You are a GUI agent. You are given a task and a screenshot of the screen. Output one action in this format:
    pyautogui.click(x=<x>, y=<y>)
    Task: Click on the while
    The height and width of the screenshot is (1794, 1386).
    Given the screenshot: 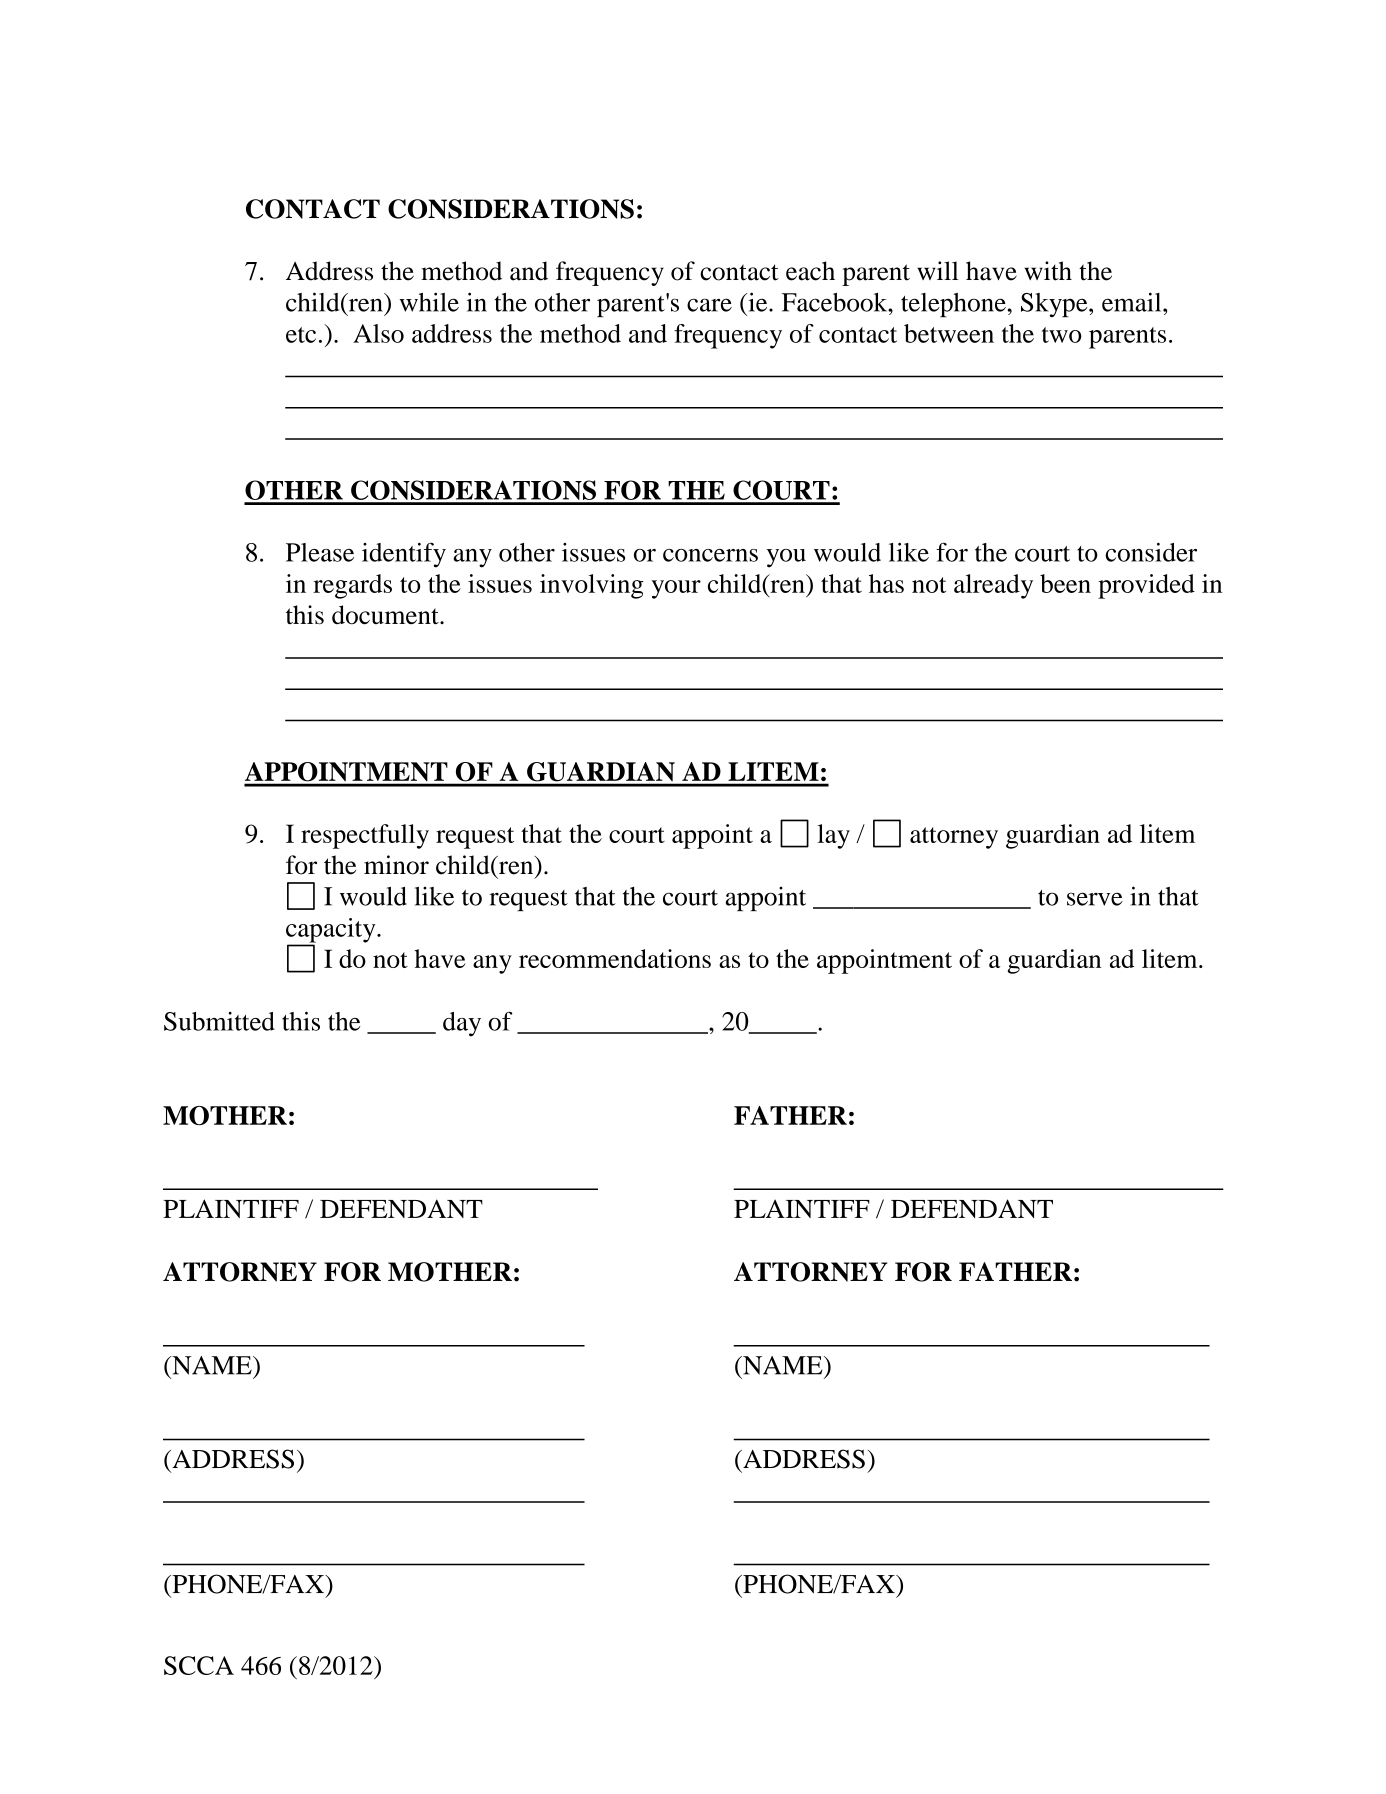 What is the action you would take?
    pyautogui.click(x=429, y=302)
